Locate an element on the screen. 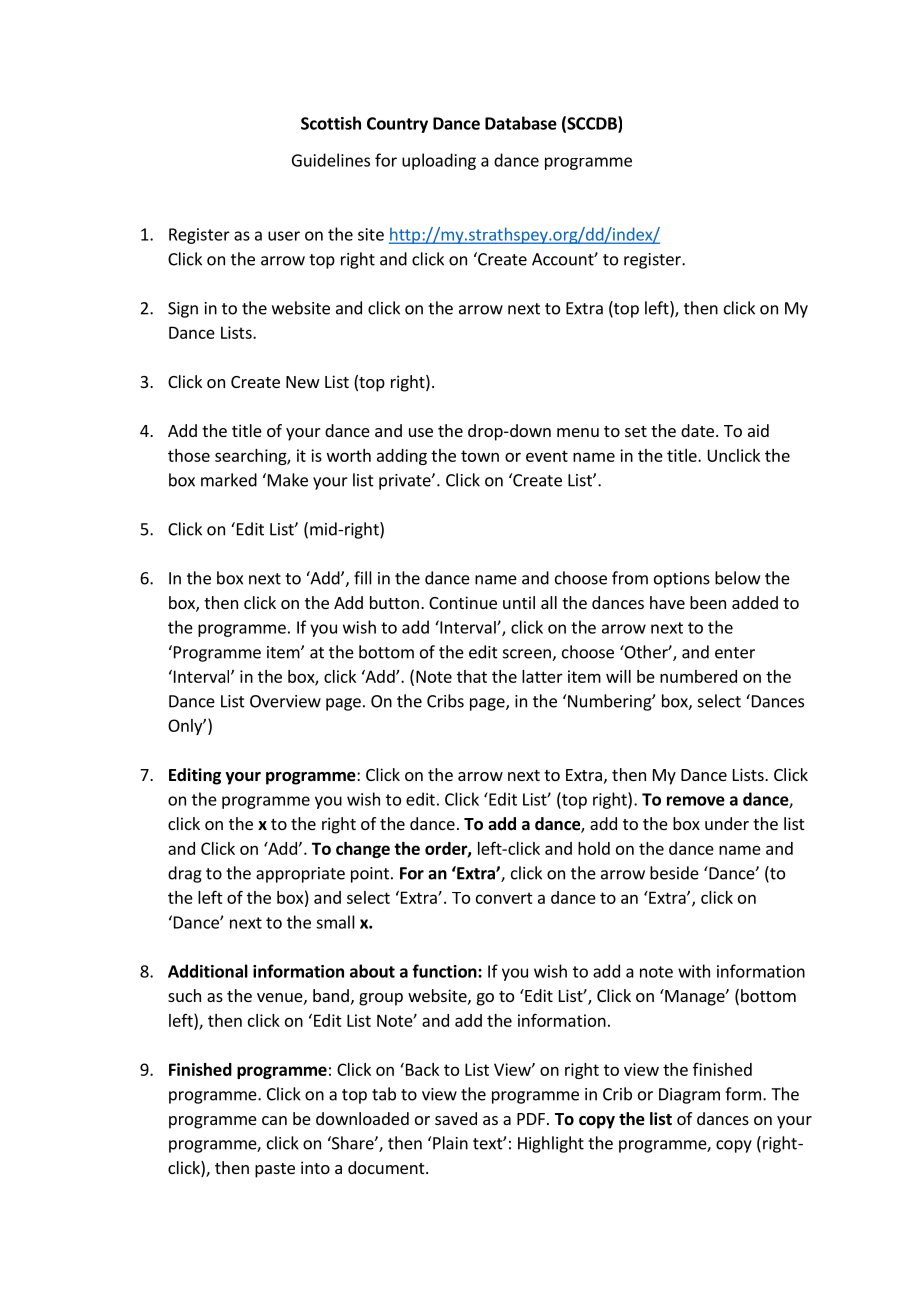 Image resolution: width=924 pixels, height=1308 pixels. Guidelines is located at coordinates (331, 160).
